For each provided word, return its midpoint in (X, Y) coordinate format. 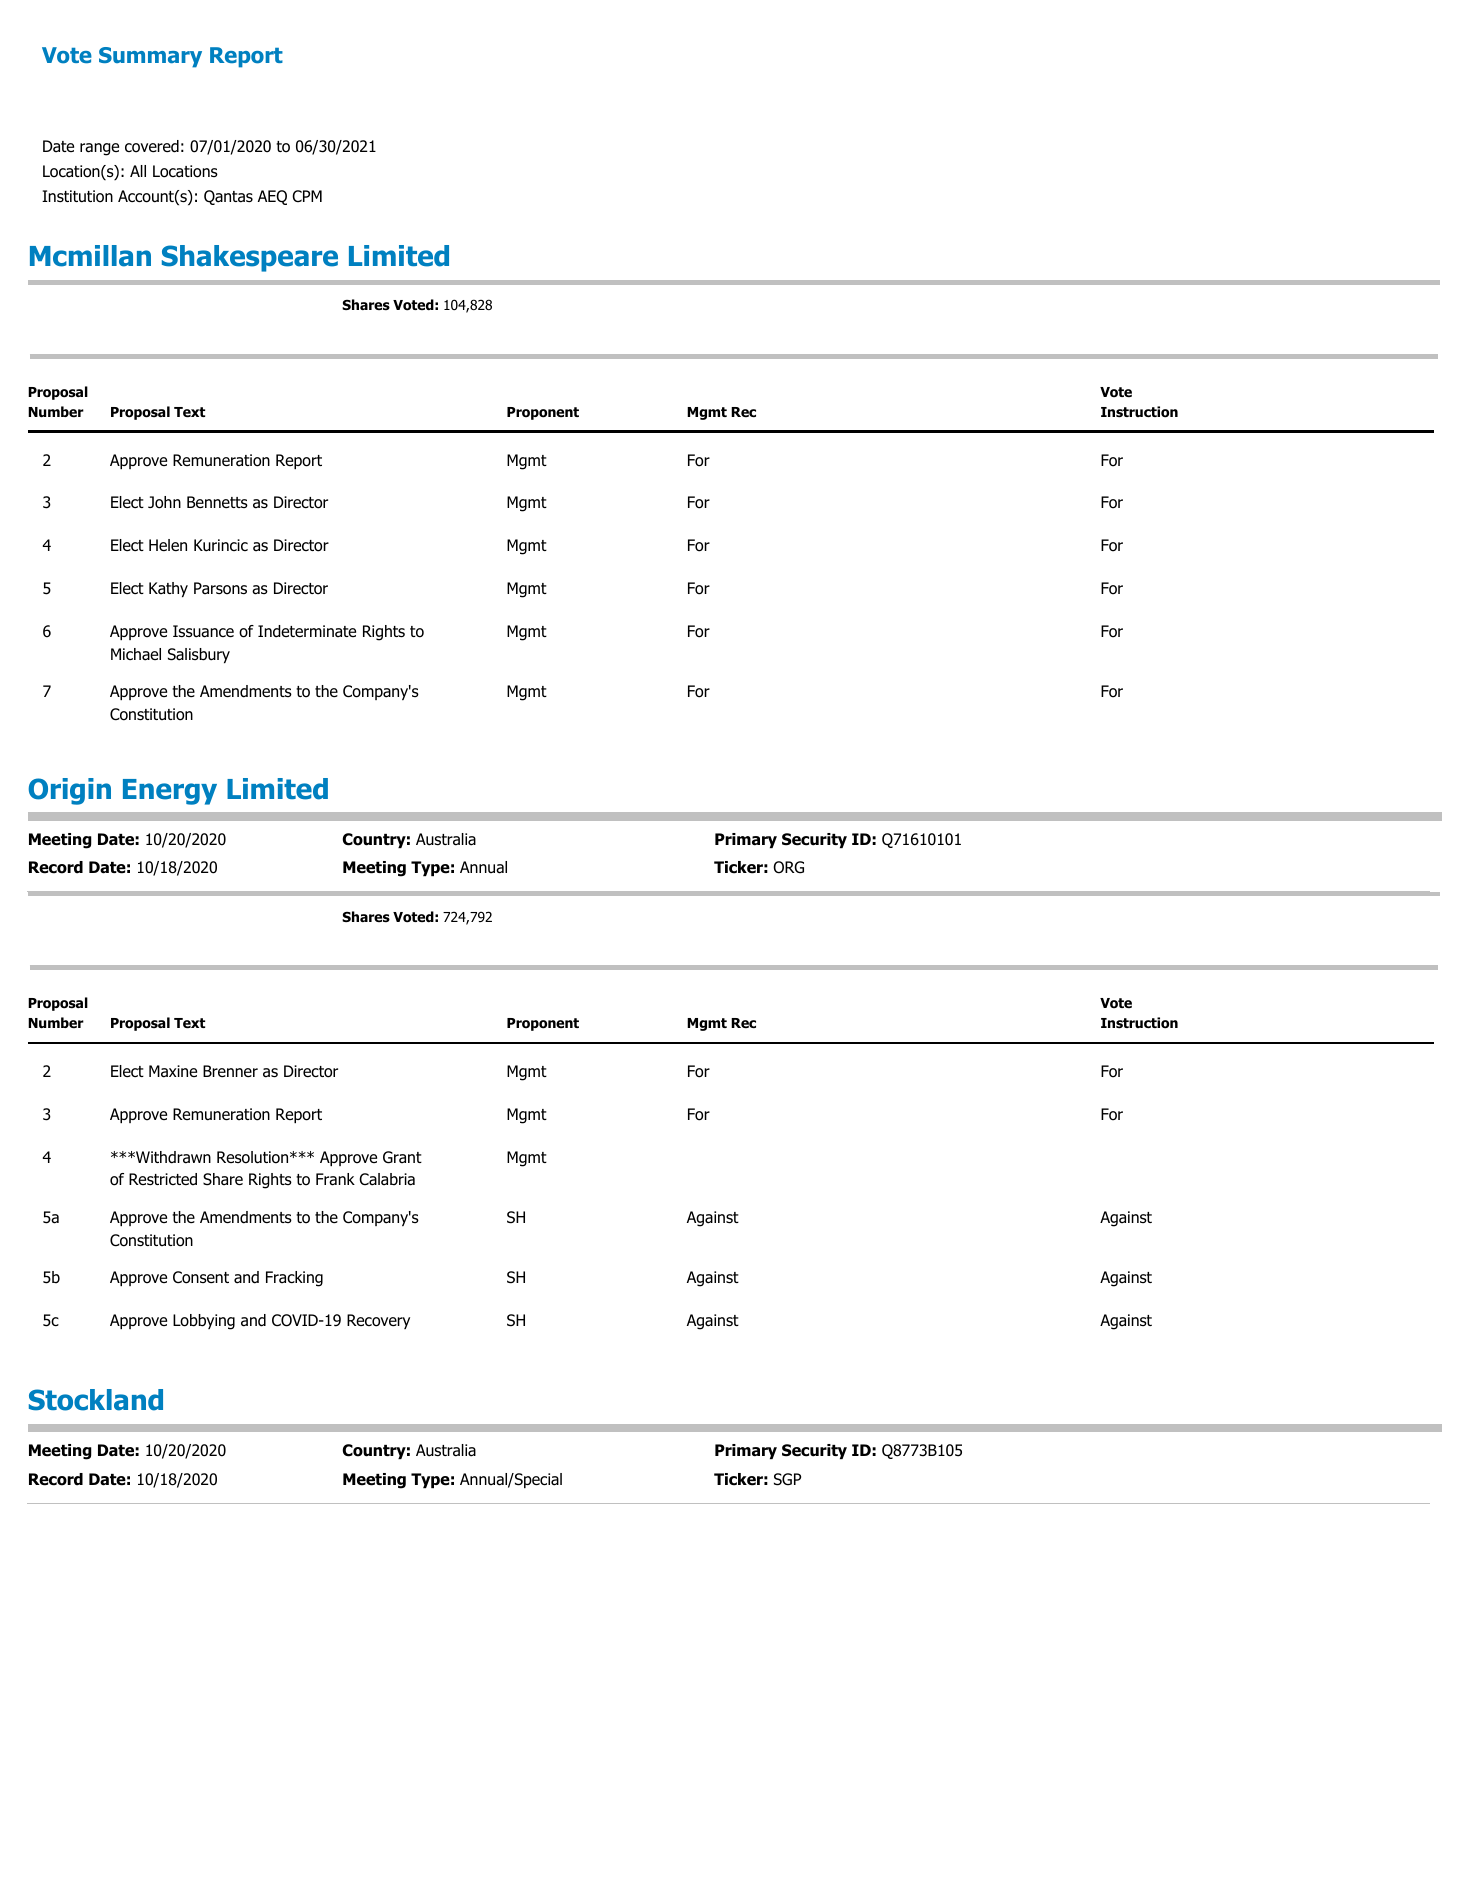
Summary (150, 57)
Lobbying (204, 1322)
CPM (307, 196)
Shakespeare (250, 258)
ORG (788, 867)
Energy (170, 792)
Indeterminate (307, 631)
